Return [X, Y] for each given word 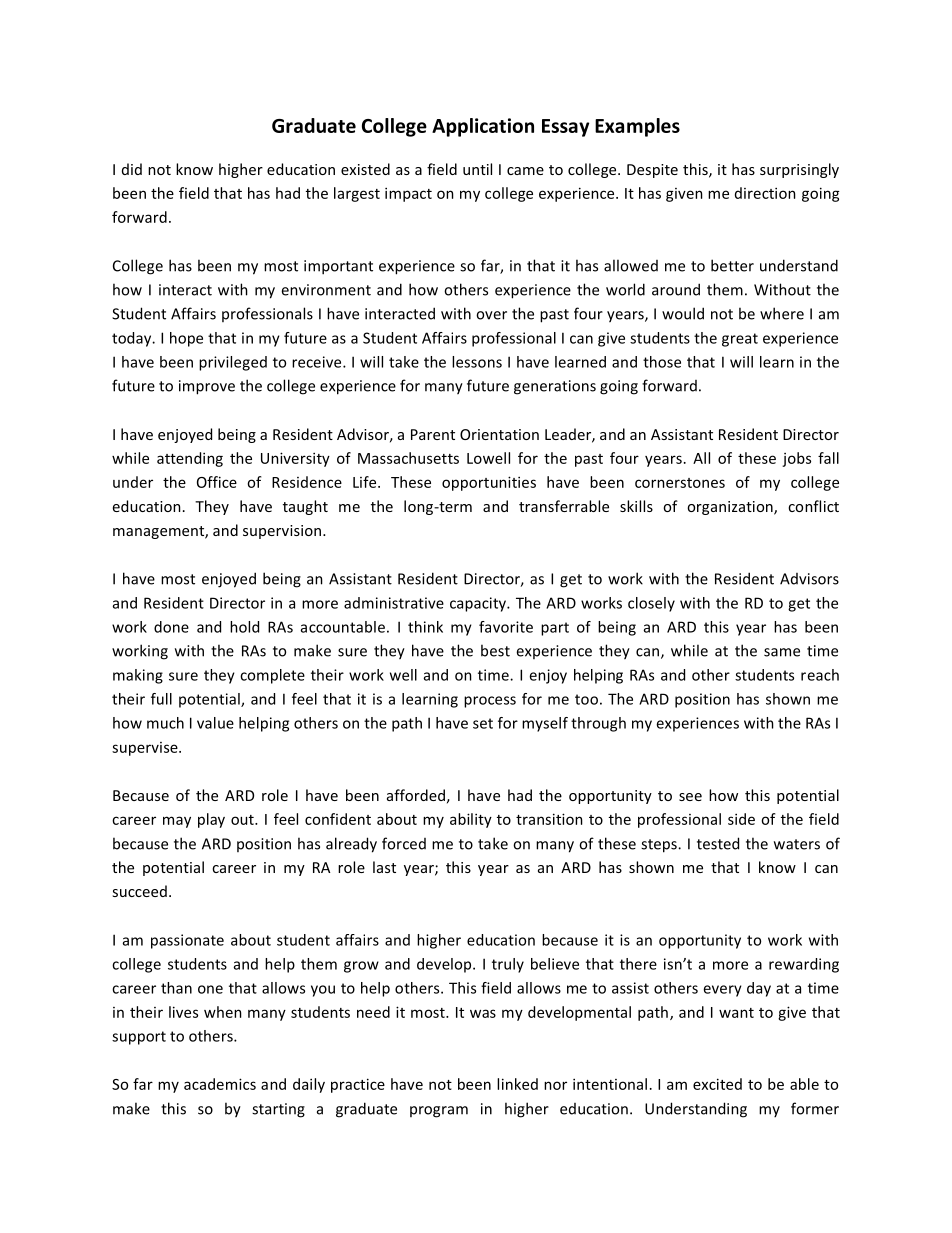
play [211, 820]
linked [517, 1084]
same [782, 652]
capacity [479, 604]
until [477, 169]
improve [207, 387]
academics [220, 1084]
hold [244, 627]
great [740, 340]
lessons [477, 362]
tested [718, 843]
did [132, 169]
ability [471, 820]
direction [765, 193]
